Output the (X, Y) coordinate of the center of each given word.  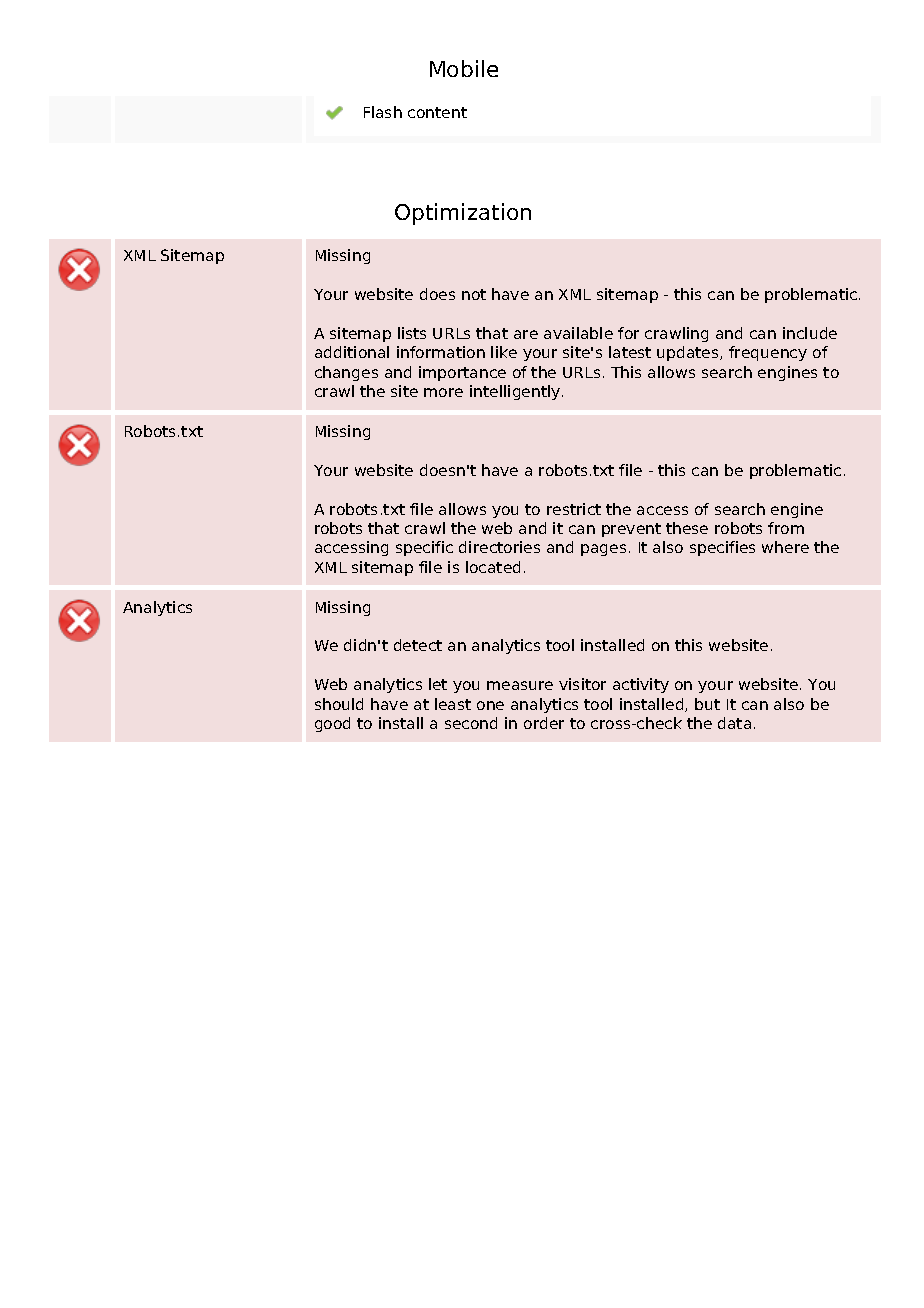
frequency (768, 353)
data (734, 723)
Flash (383, 112)
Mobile (464, 68)
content (437, 112)
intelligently (516, 392)
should (339, 704)
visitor (582, 684)
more (443, 392)
